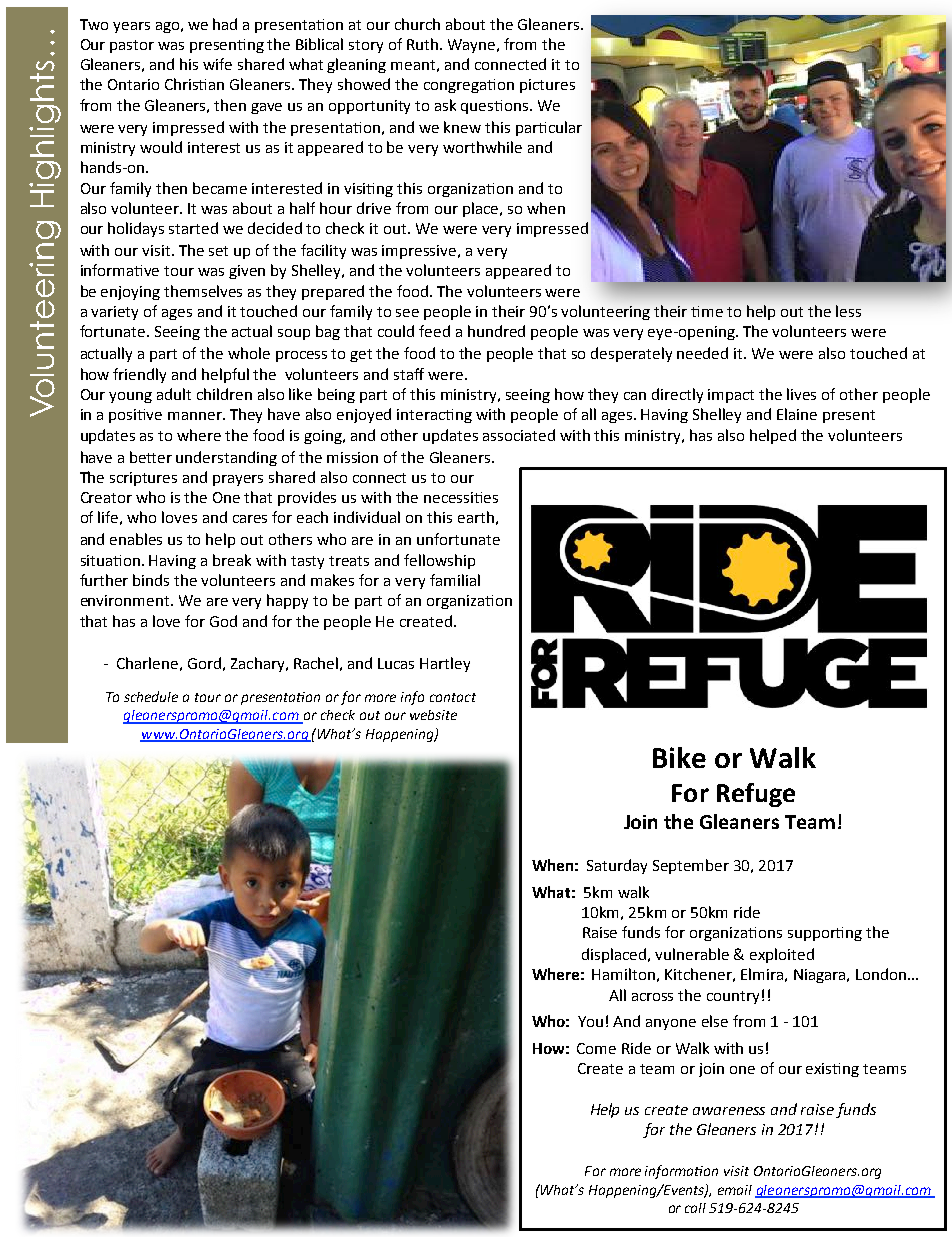 This document has height=1237, width=952. What do you see at coordinates (217, 64) in the document?
I see `wife` at bounding box center [217, 64].
